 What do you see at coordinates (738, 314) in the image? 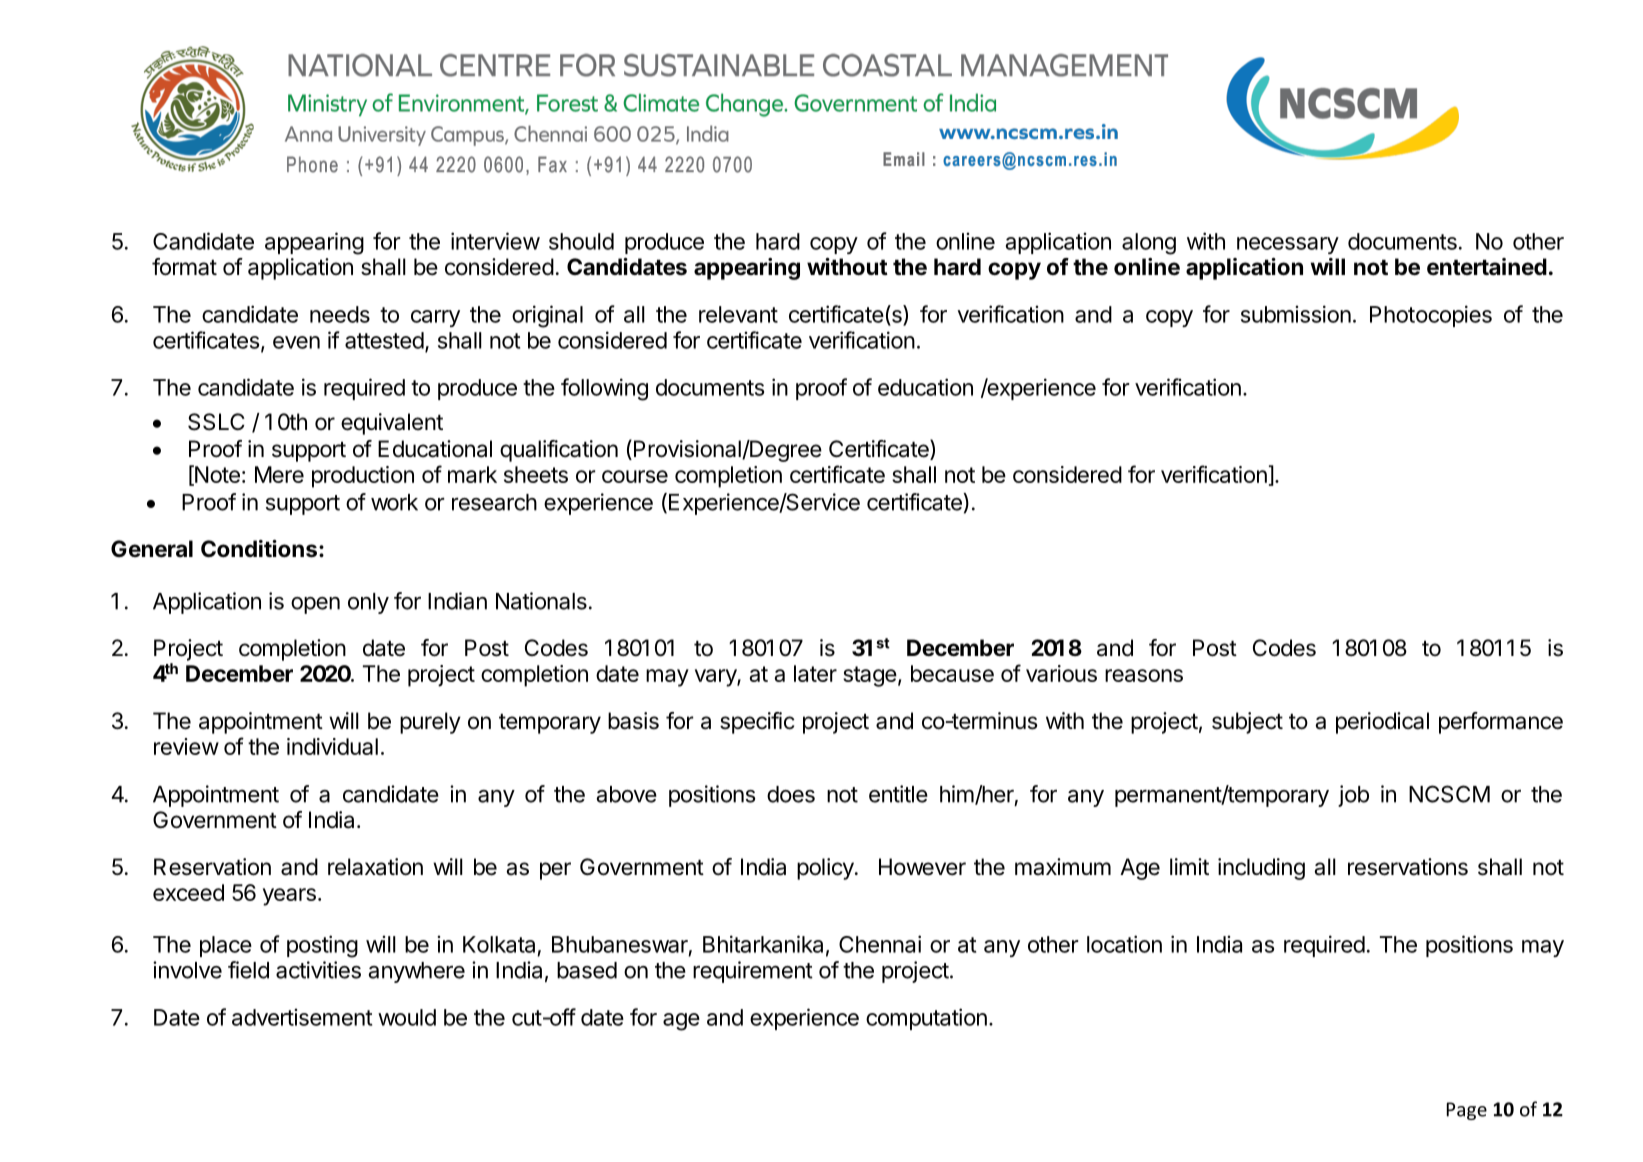
I see `relevant` at bounding box center [738, 314].
